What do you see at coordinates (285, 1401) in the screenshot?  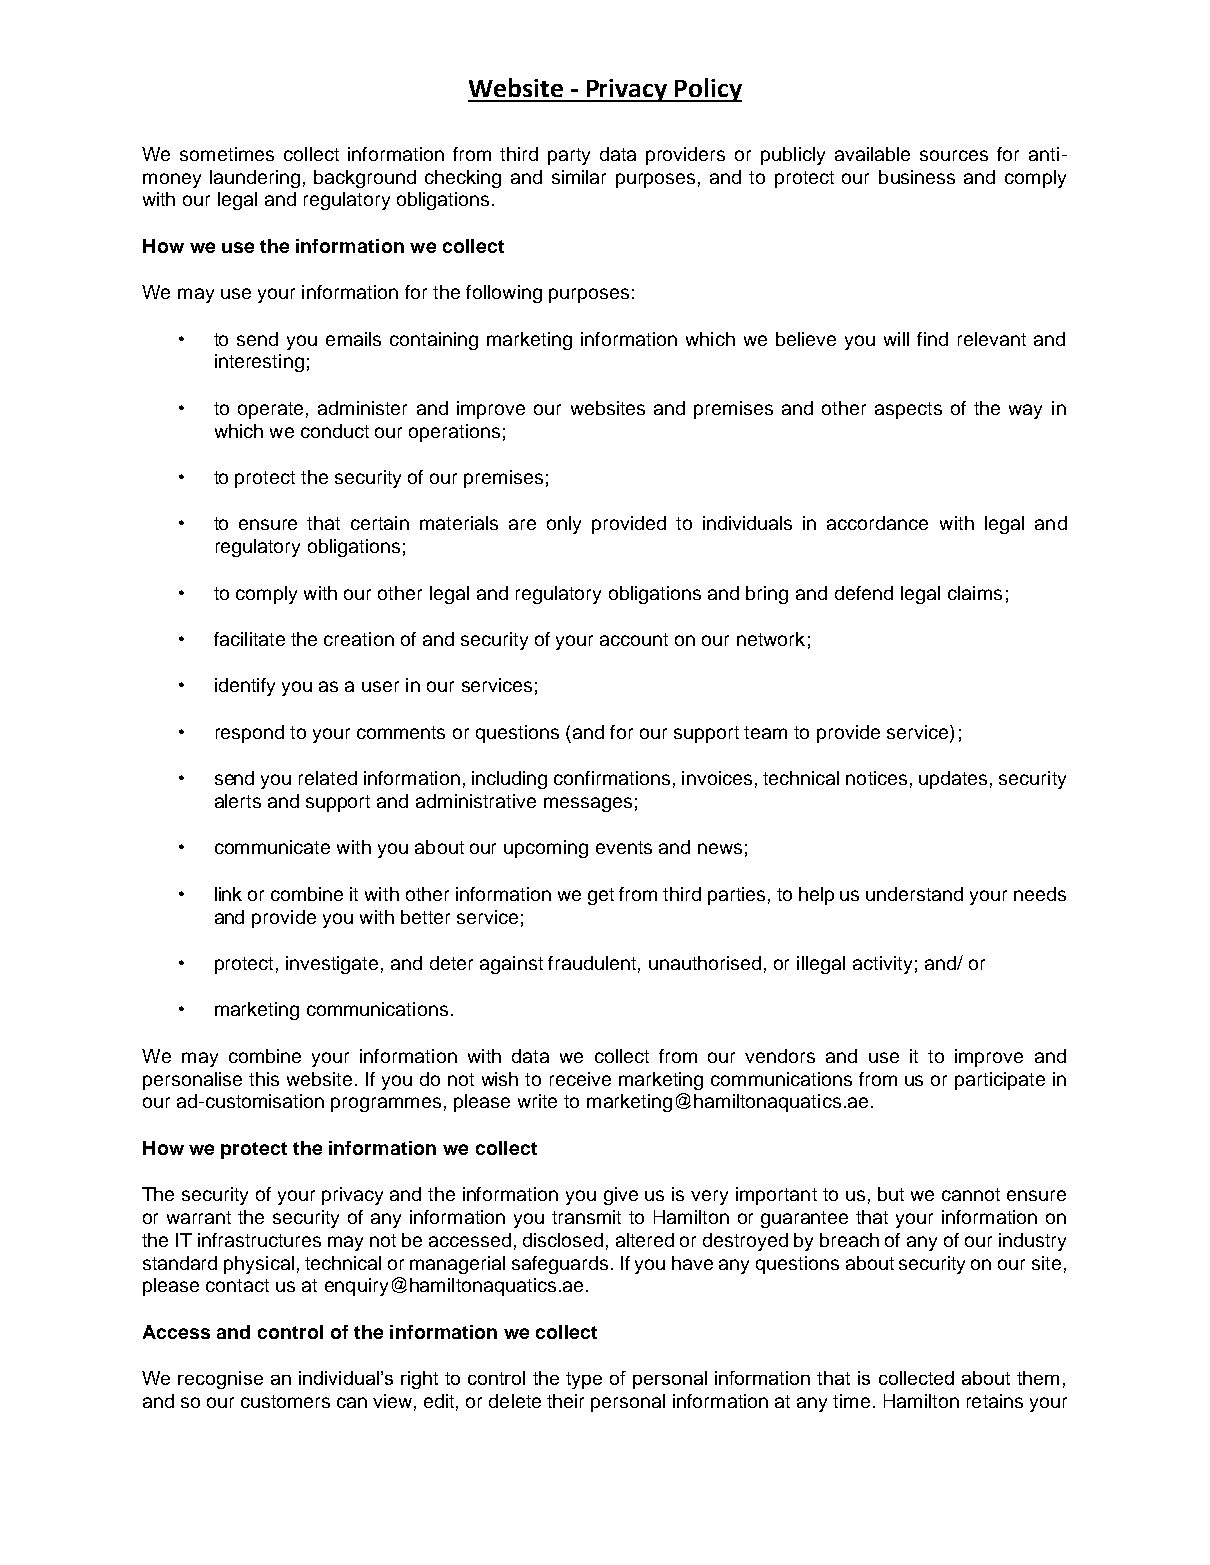 I see `customers` at bounding box center [285, 1401].
